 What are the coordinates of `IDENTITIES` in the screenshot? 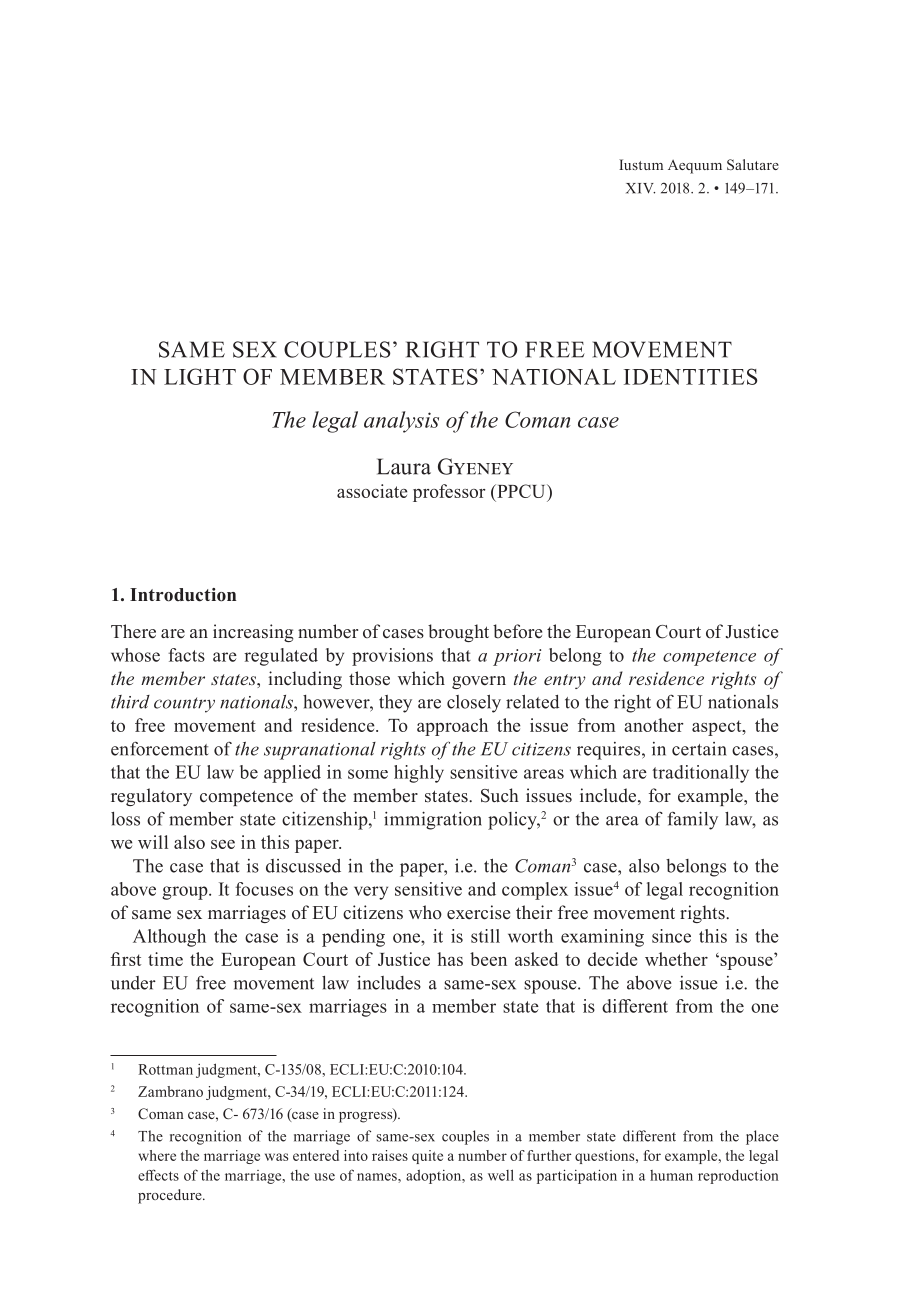 It's located at (691, 376).
